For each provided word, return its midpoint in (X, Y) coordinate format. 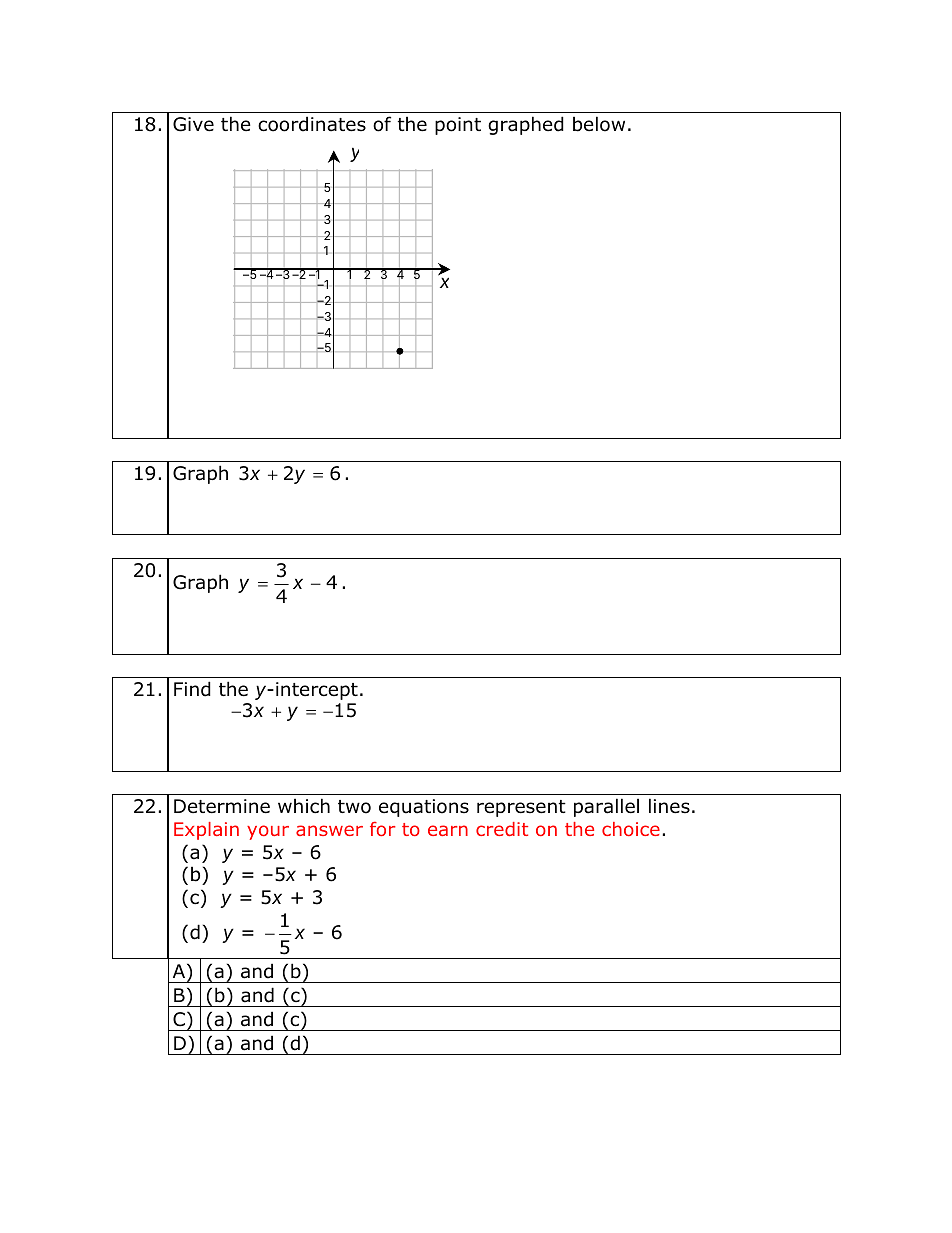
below (599, 124)
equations (424, 808)
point (458, 126)
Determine (222, 806)
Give (193, 124)
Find (192, 689)
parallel (606, 807)
